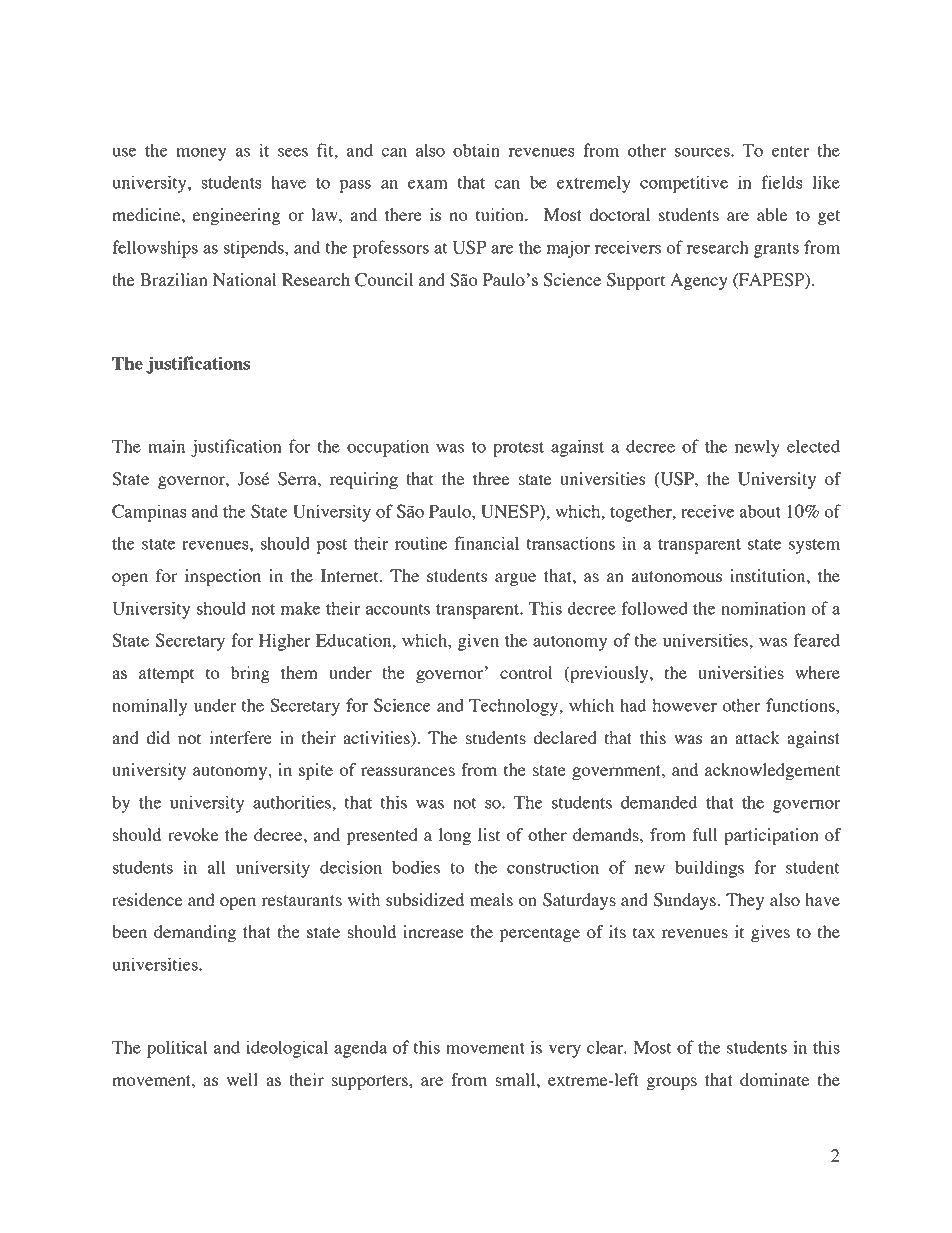 The height and width of the document is (1233, 952). What do you see at coordinates (772, 771) in the document?
I see `acknowledgement` at bounding box center [772, 771].
